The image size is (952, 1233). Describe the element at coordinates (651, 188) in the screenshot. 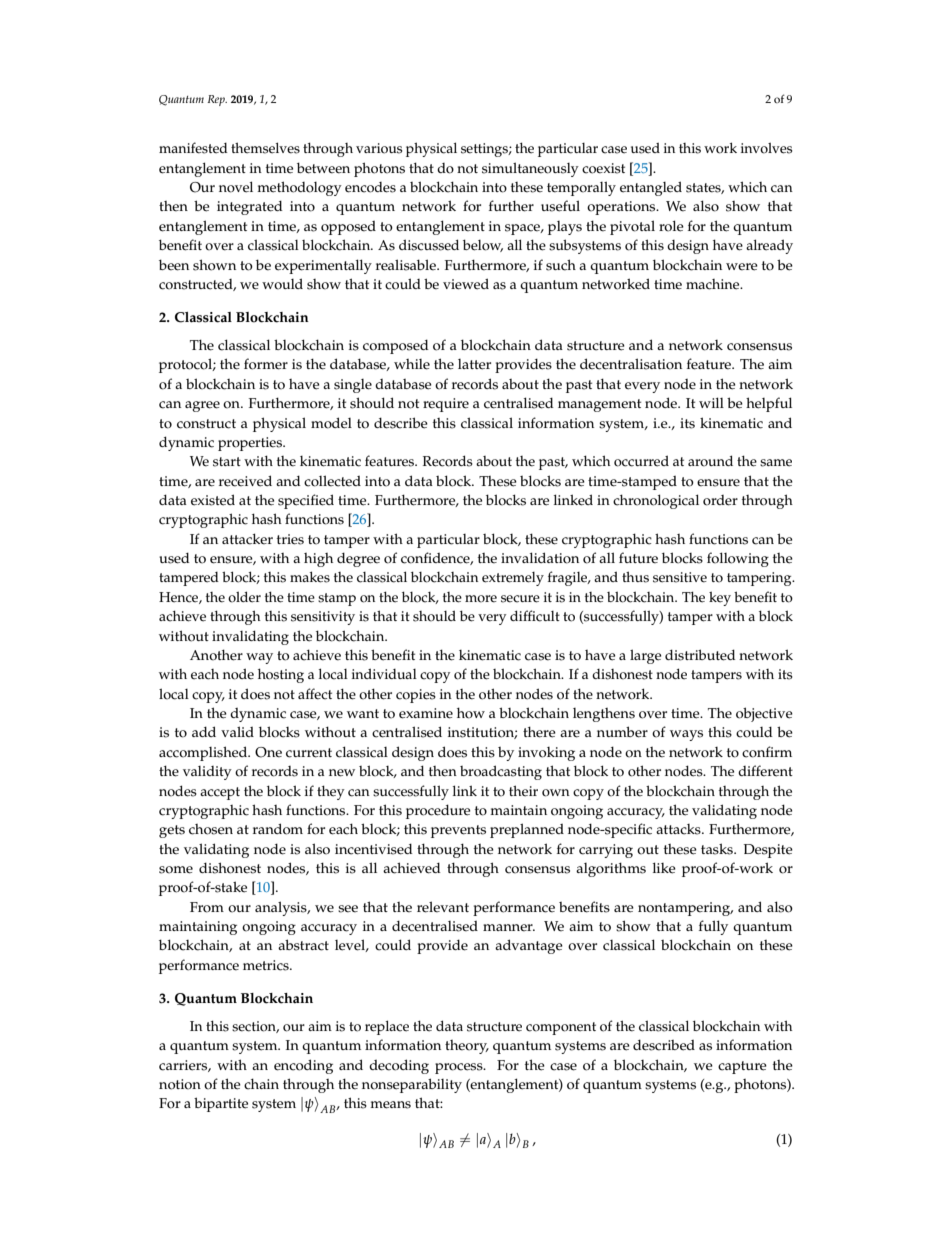

I see `entangled` at that location.
